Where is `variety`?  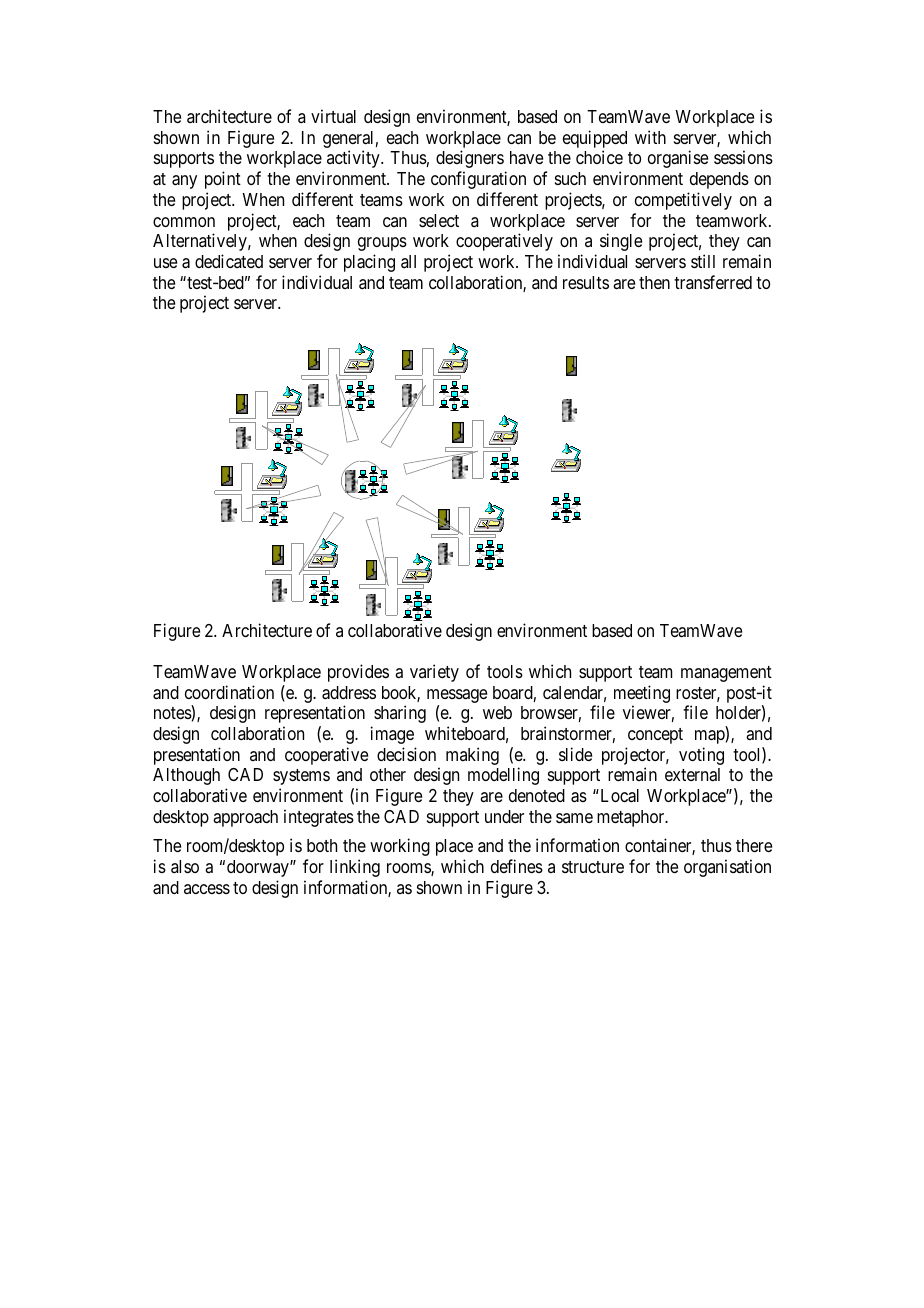 variety is located at coordinates (434, 673).
